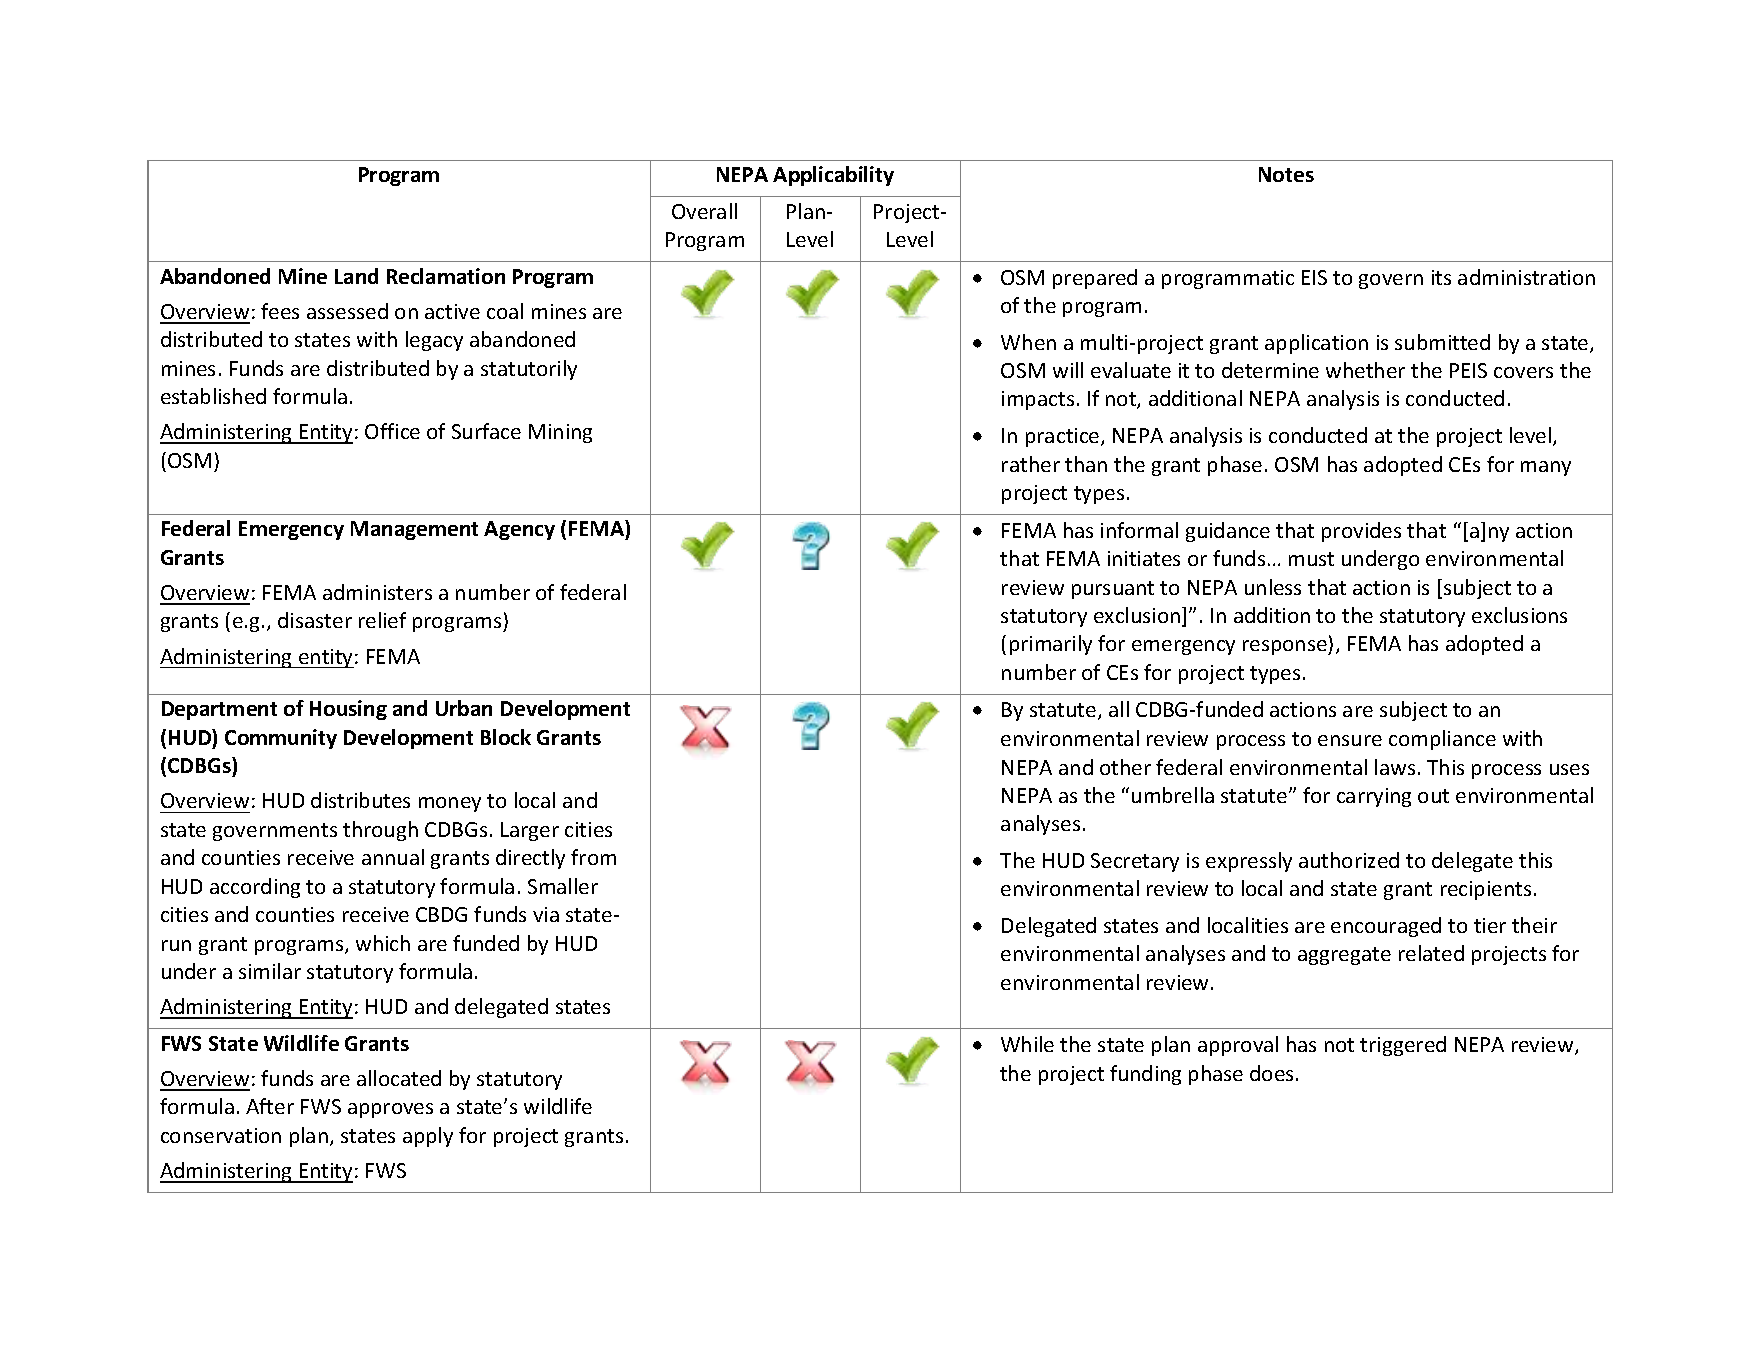  I want to click on out, so click(1433, 796).
